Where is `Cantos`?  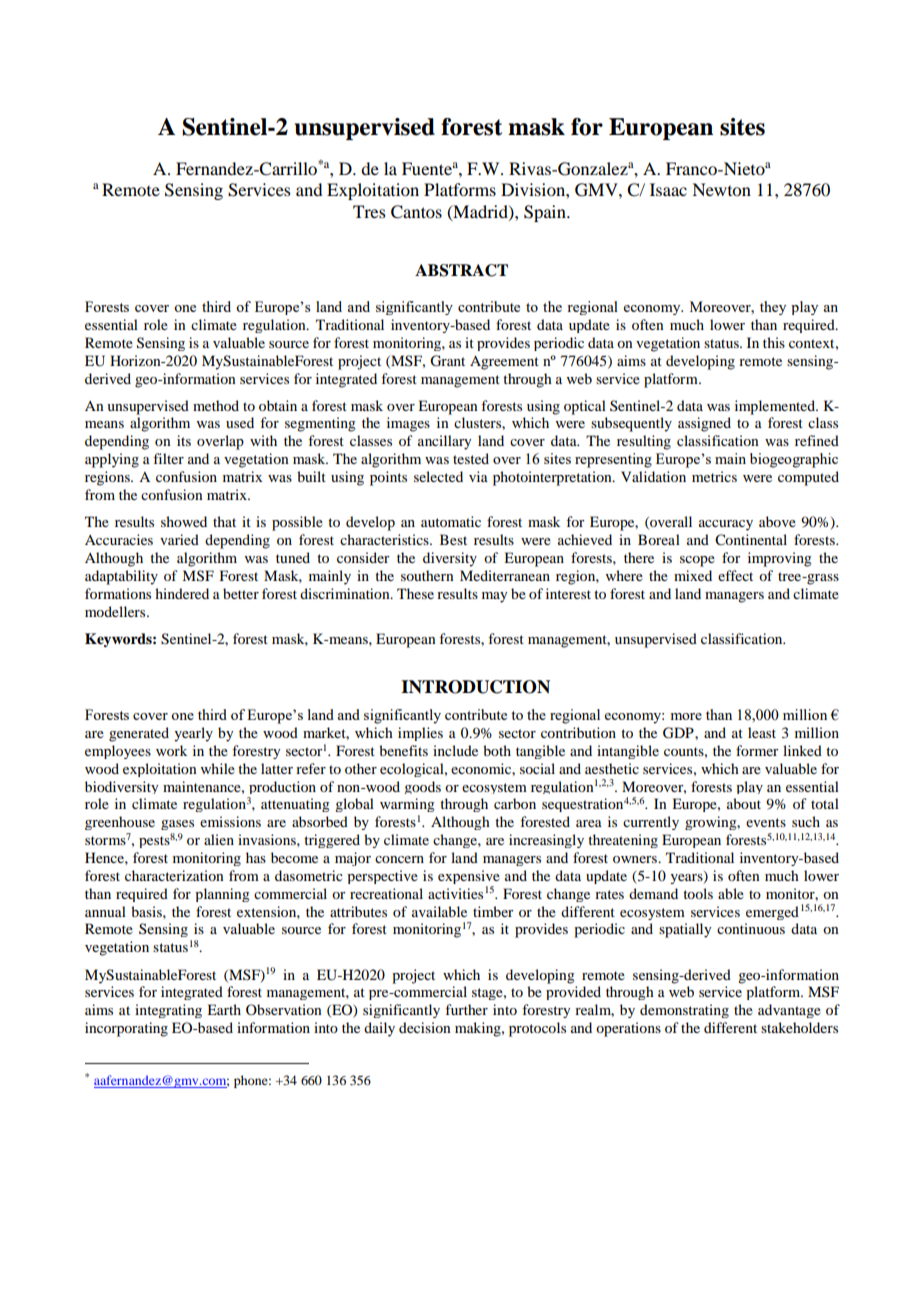
Cantos is located at coordinates (416, 212).
